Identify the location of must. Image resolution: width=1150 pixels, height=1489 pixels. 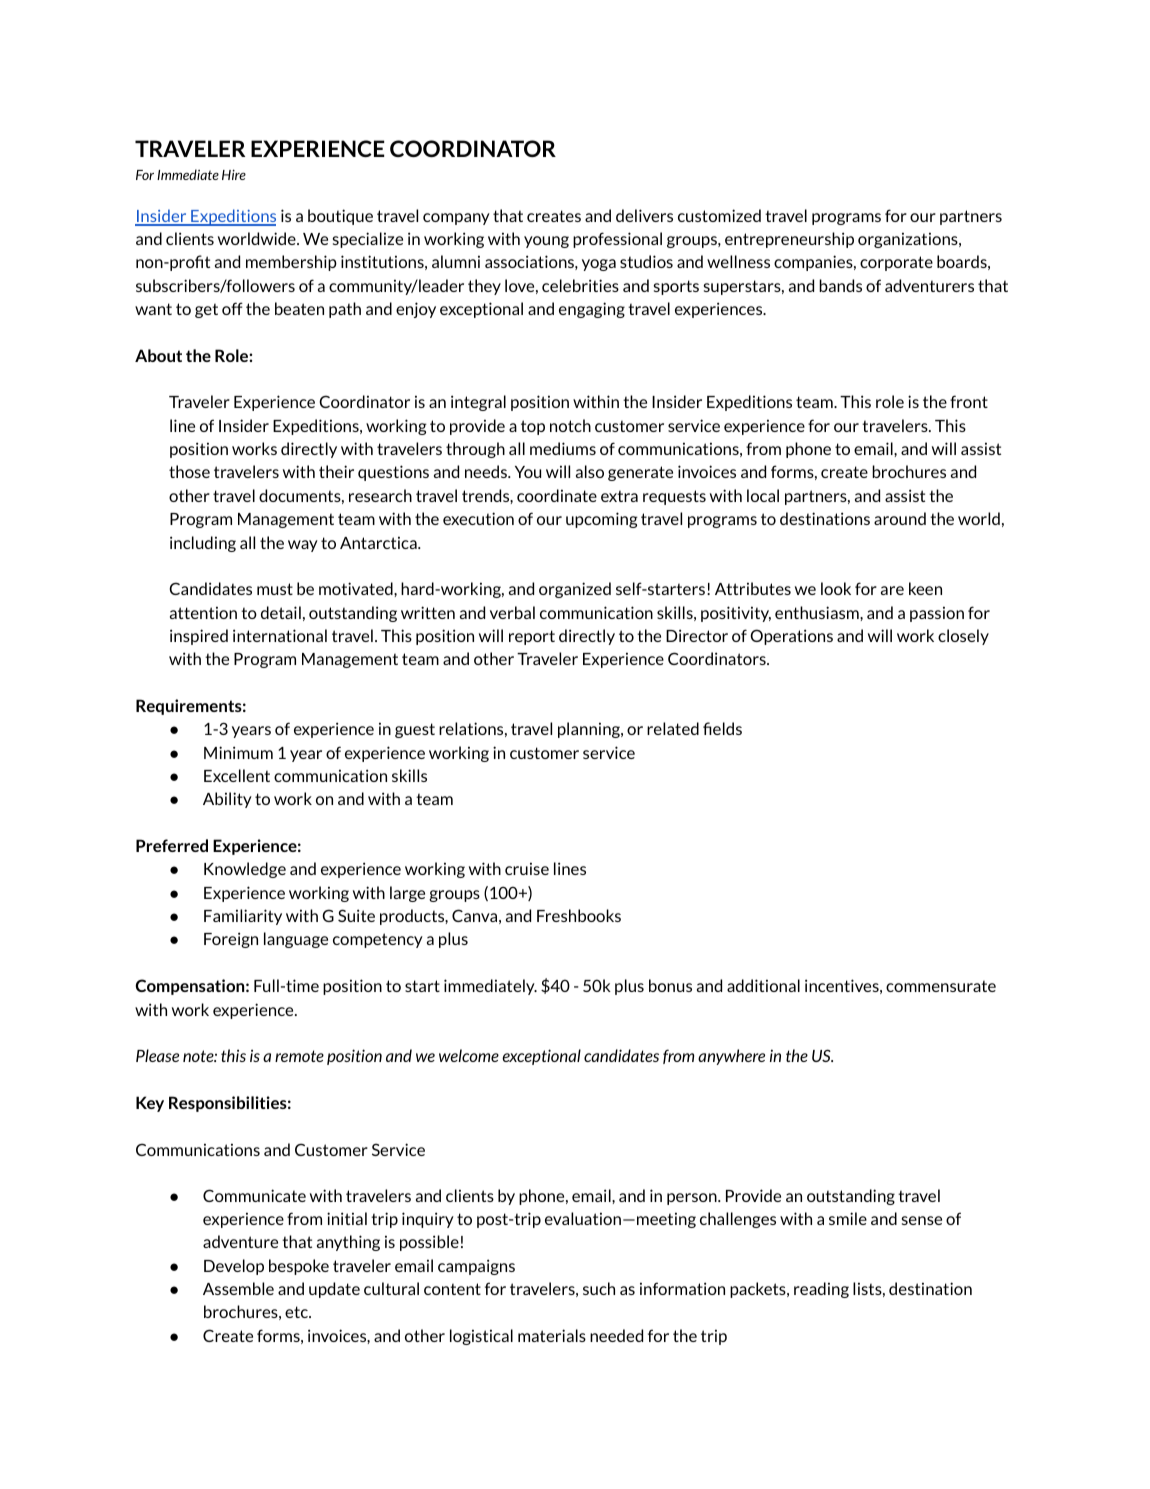
(275, 589).
